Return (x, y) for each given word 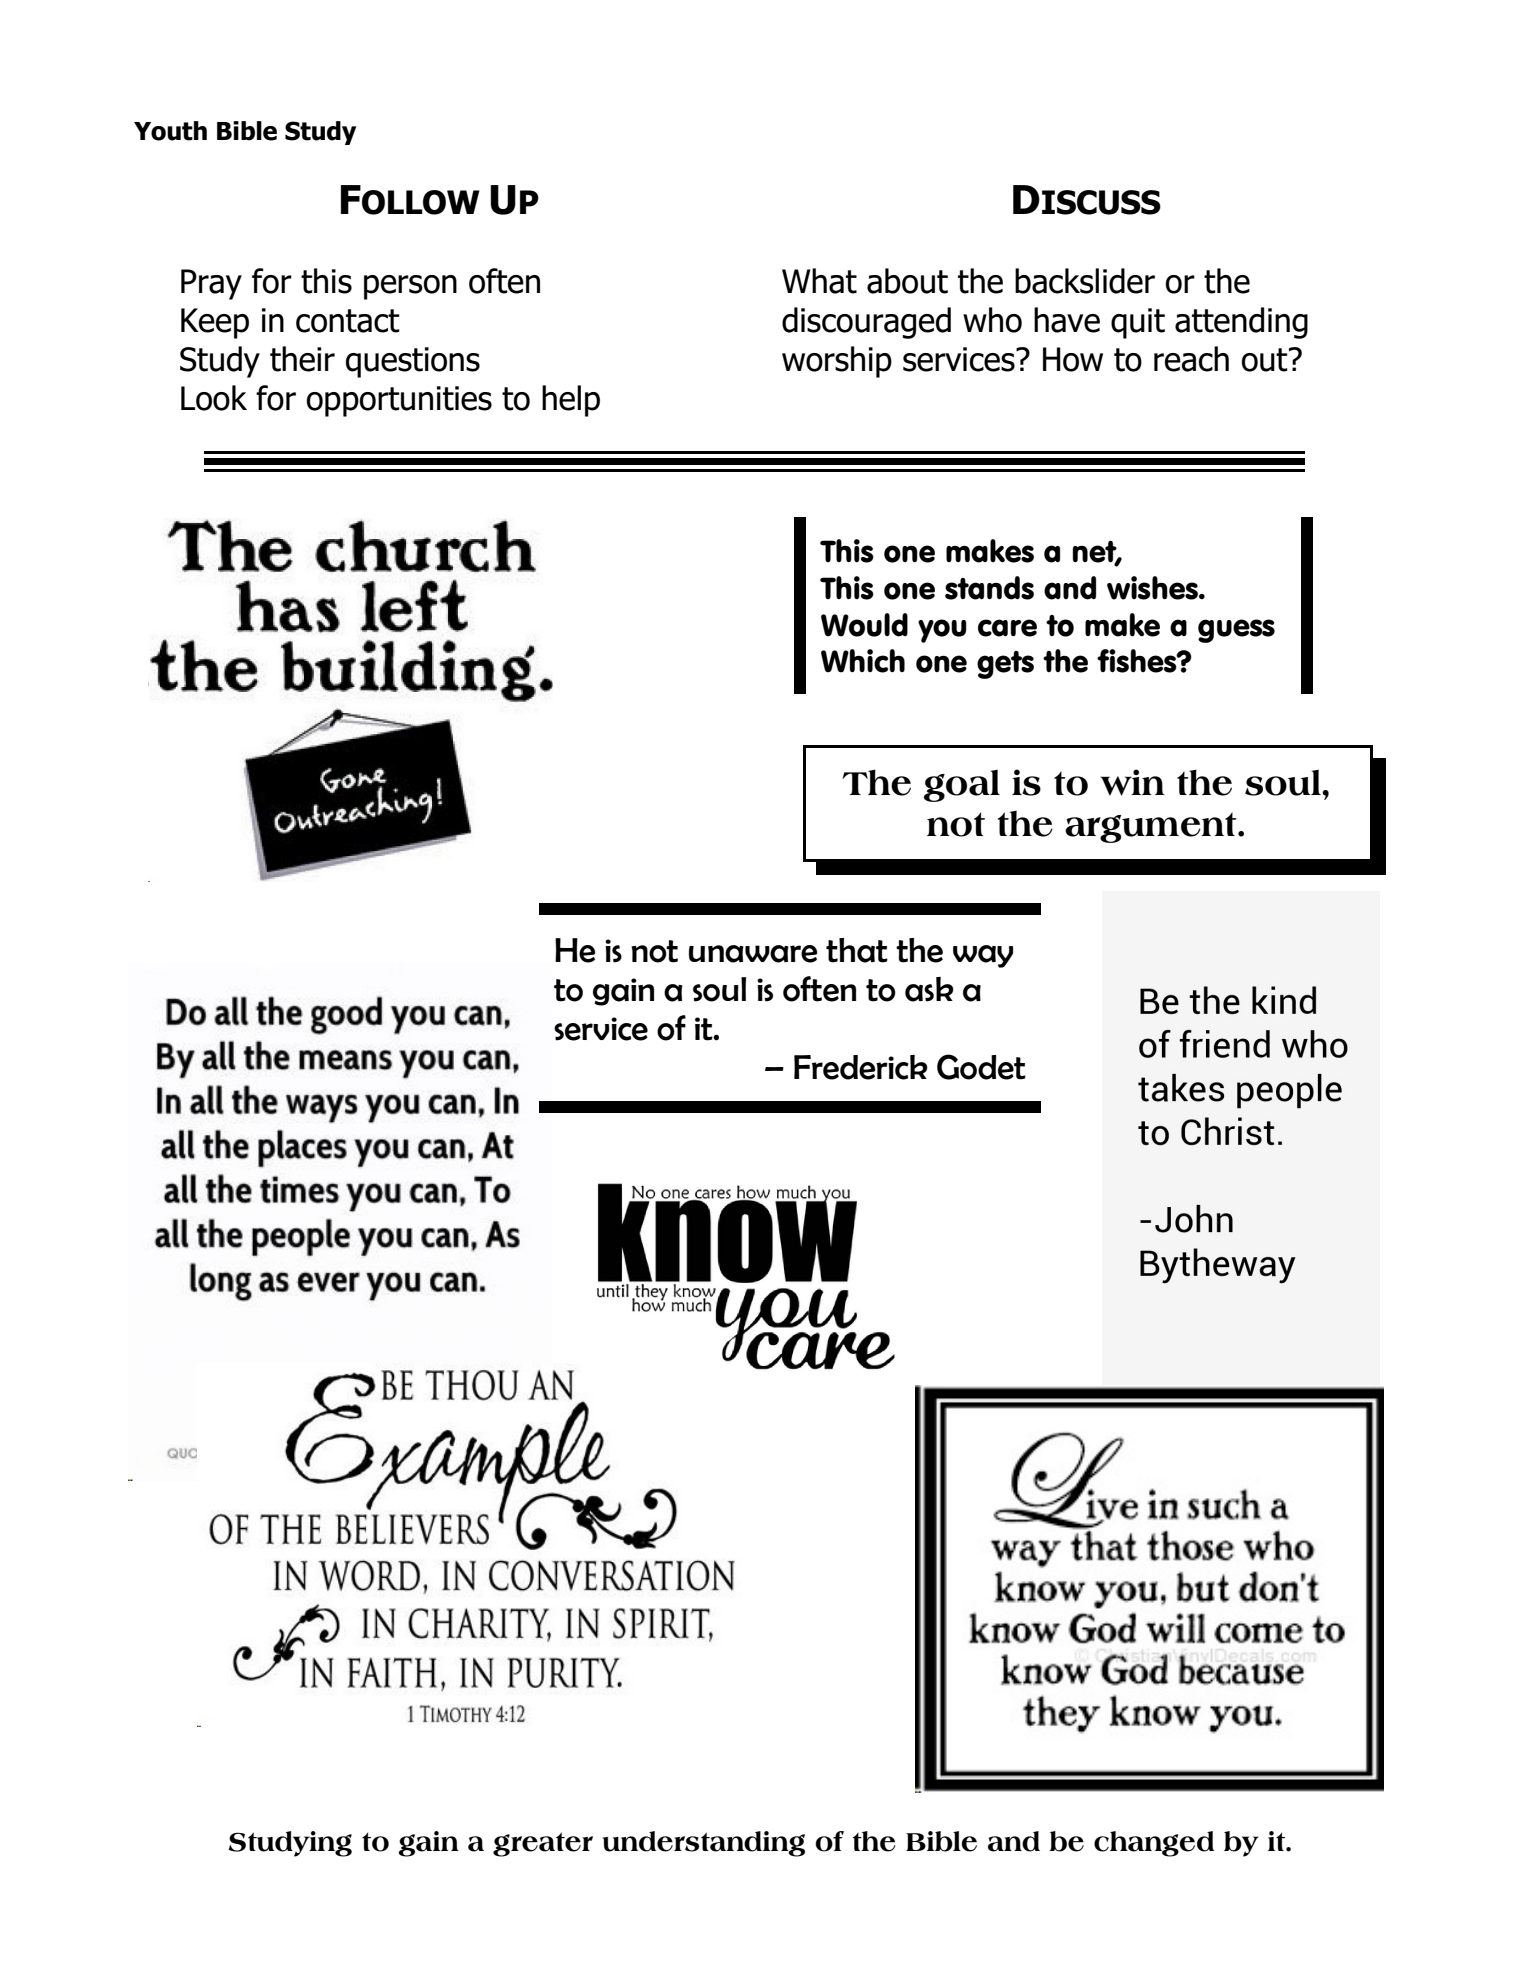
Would (864, 625)
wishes (1153, 588)
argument (1152, 827)
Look (214, 398)
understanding (704, 1844)
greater (543, 1844)
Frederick (861, 1067)
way (983, 956)
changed (1154, 1844)
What (819, 281)
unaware (753, 954)
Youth (170, 131)
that (857, 950)
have (1067, 320)
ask (929, 989)
